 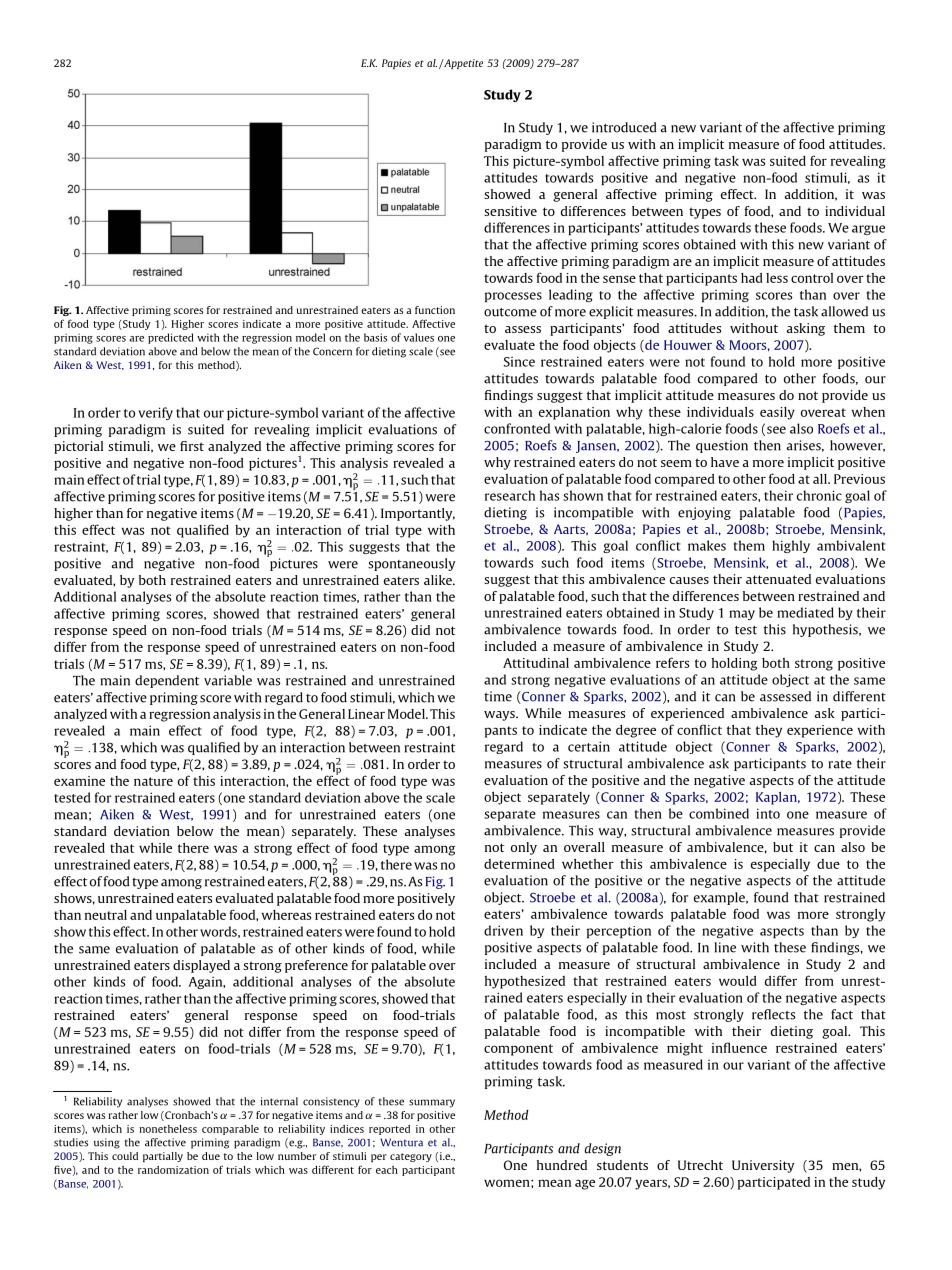 What do you see at coordinates (170, 338) in the image?
I see `predicted` at bounding box center [170, 338].
